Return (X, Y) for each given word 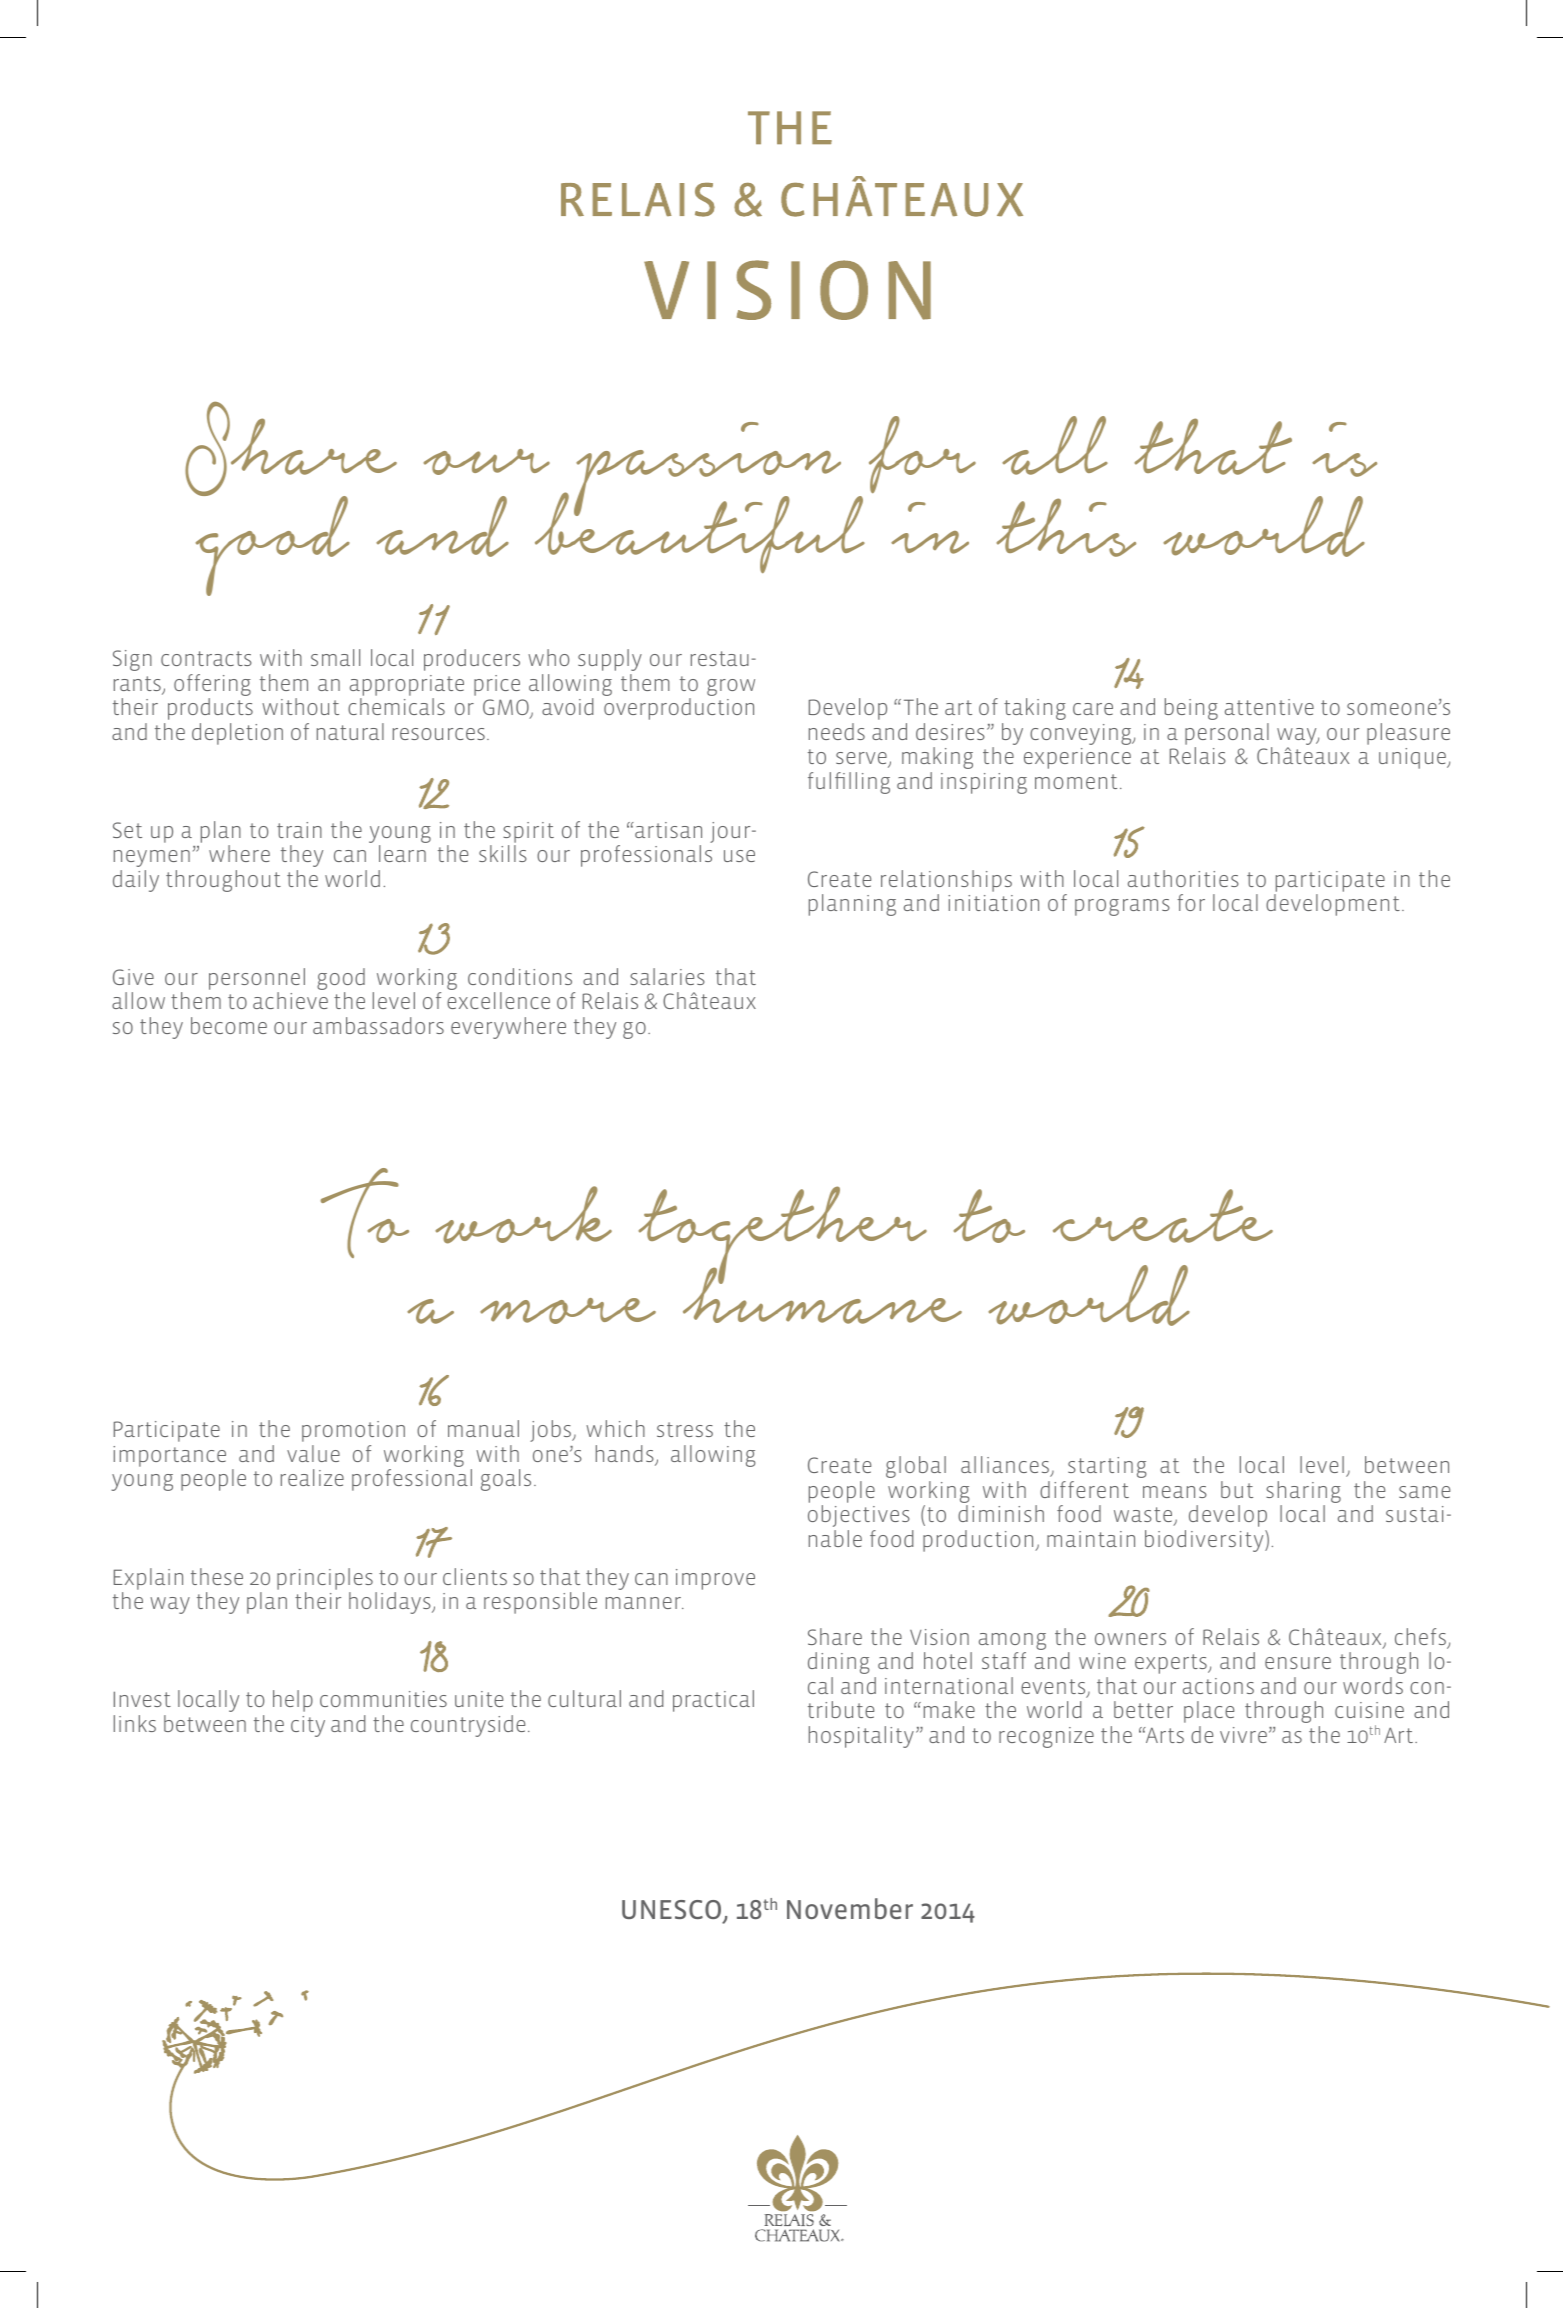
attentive (1269, 707)
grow (731, 687)
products (210, 709)
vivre (1243, 1735)
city (308, 1726)
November (850, 1908)
